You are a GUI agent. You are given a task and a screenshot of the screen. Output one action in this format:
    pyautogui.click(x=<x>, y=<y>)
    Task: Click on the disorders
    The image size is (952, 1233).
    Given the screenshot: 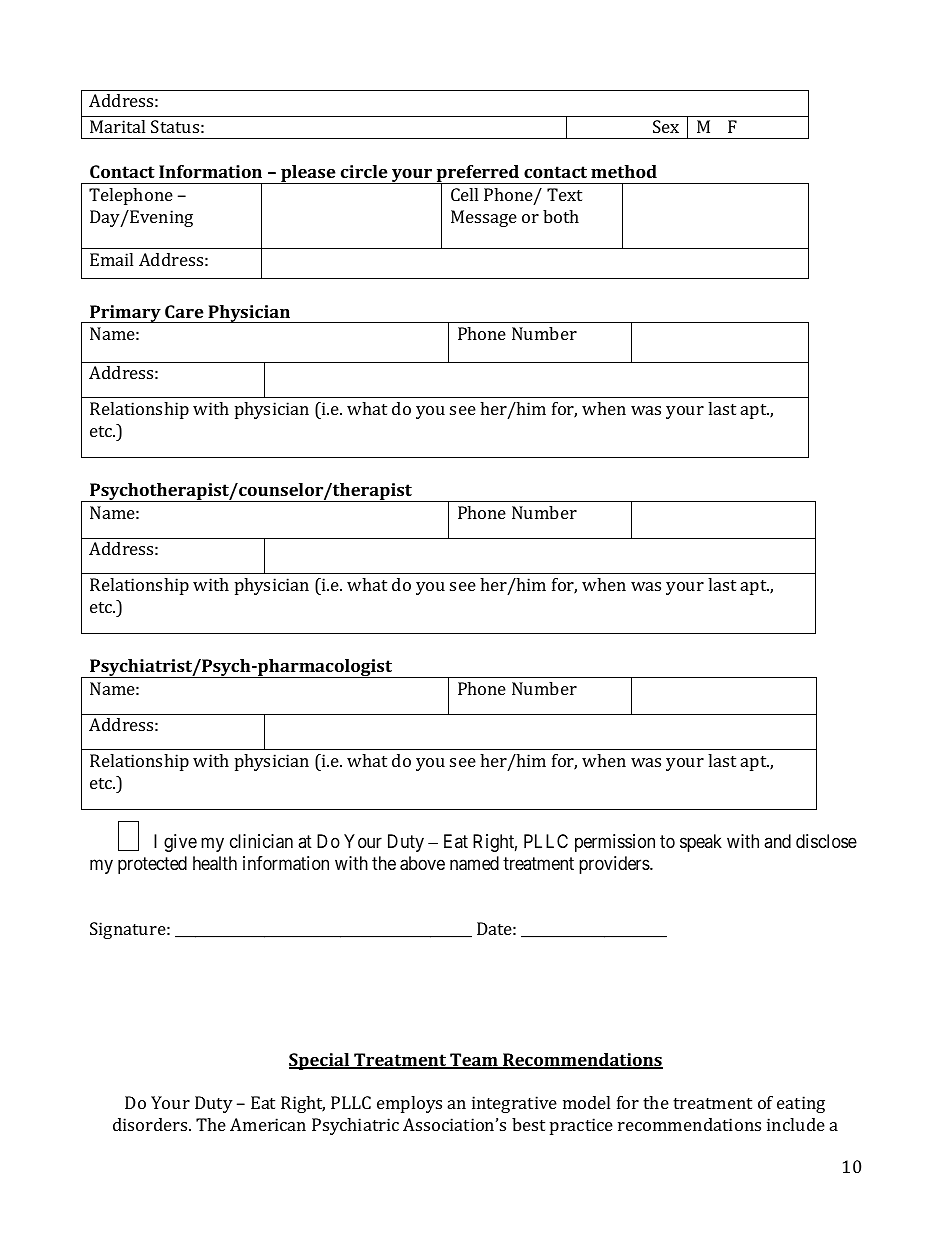 What is the action you would take?
    pyautogui.click(x=151, y=1124)
